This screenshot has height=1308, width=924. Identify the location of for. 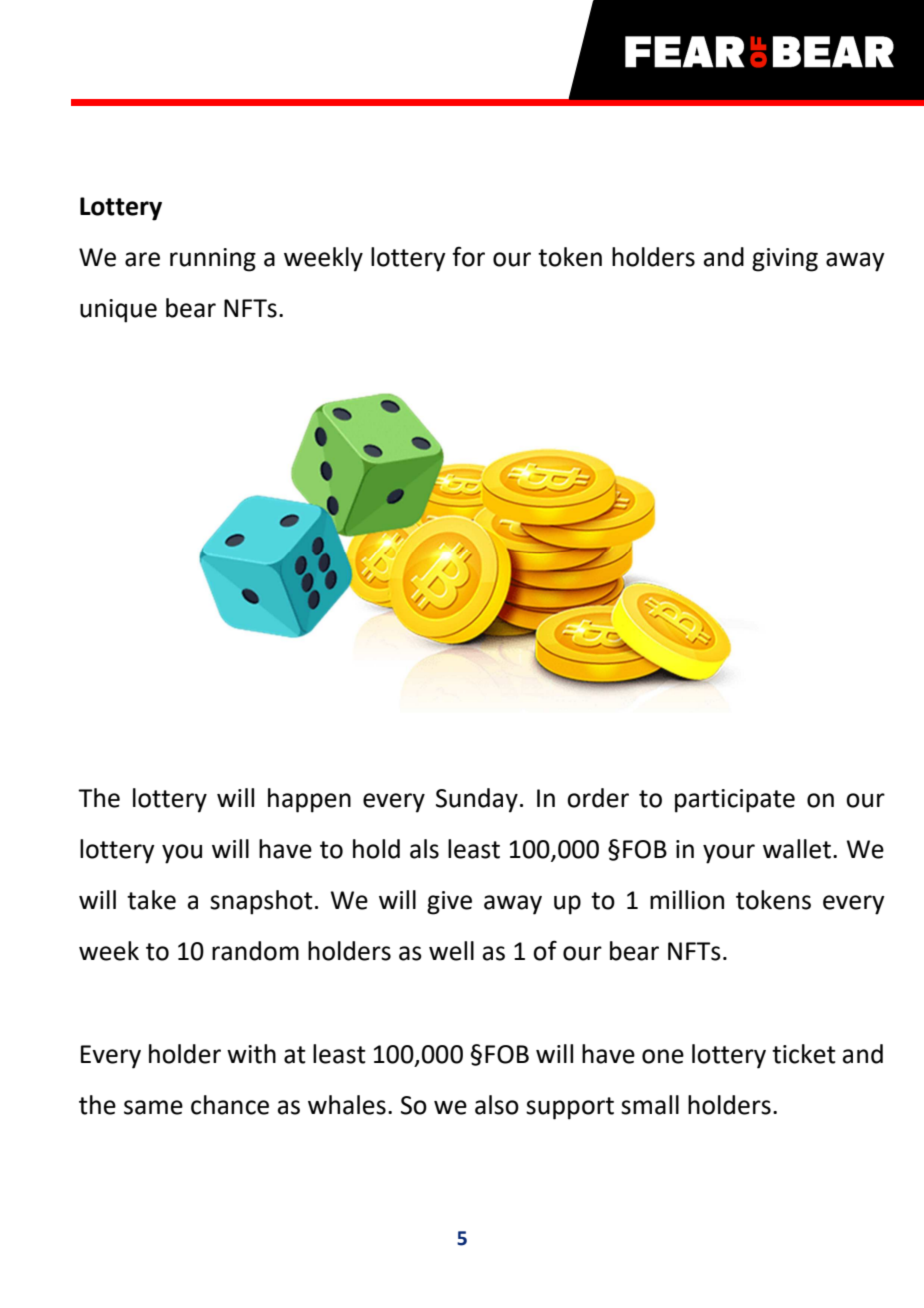
(468, 256).
